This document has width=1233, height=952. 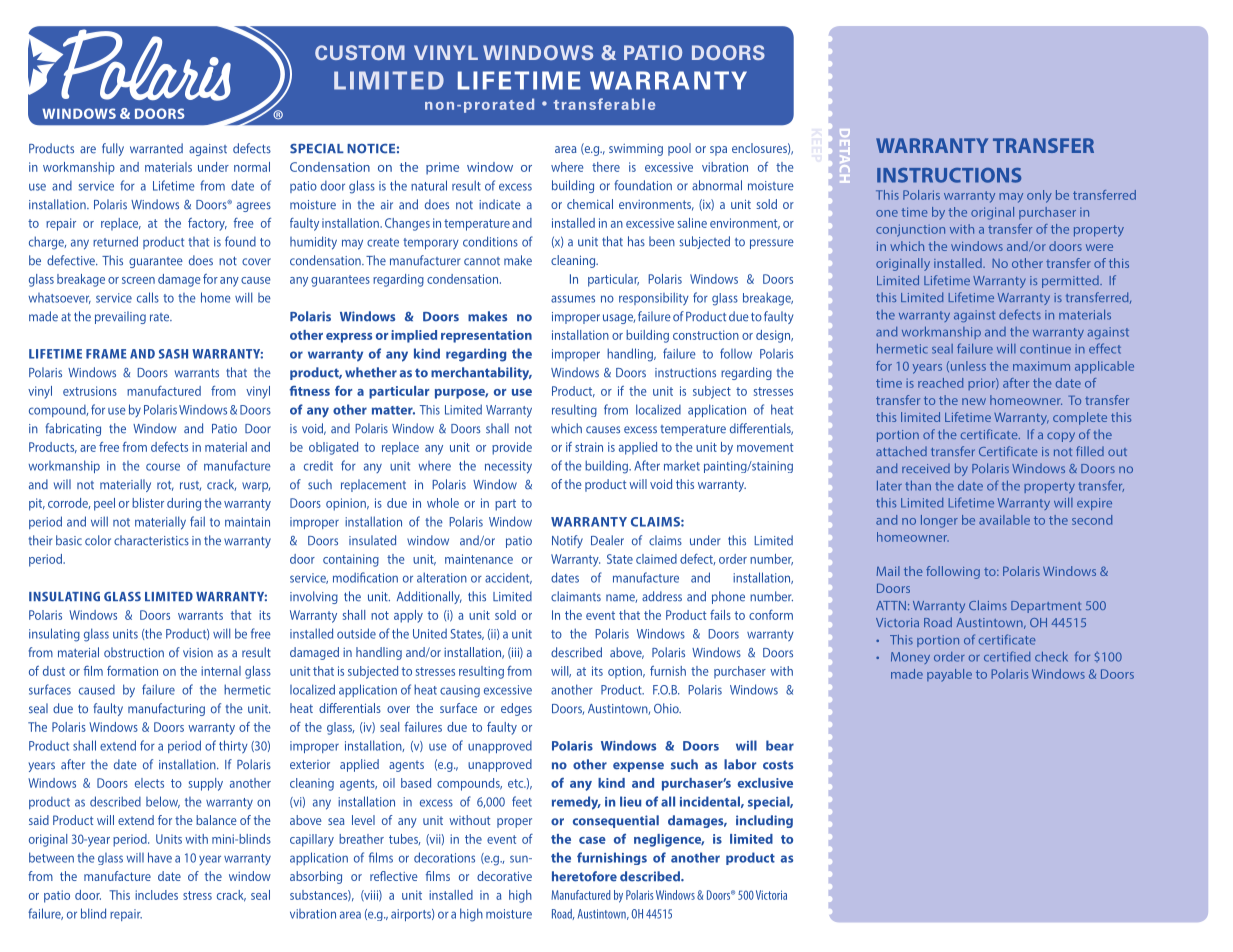 I want to click on only, so click(x=1039, y=196).
